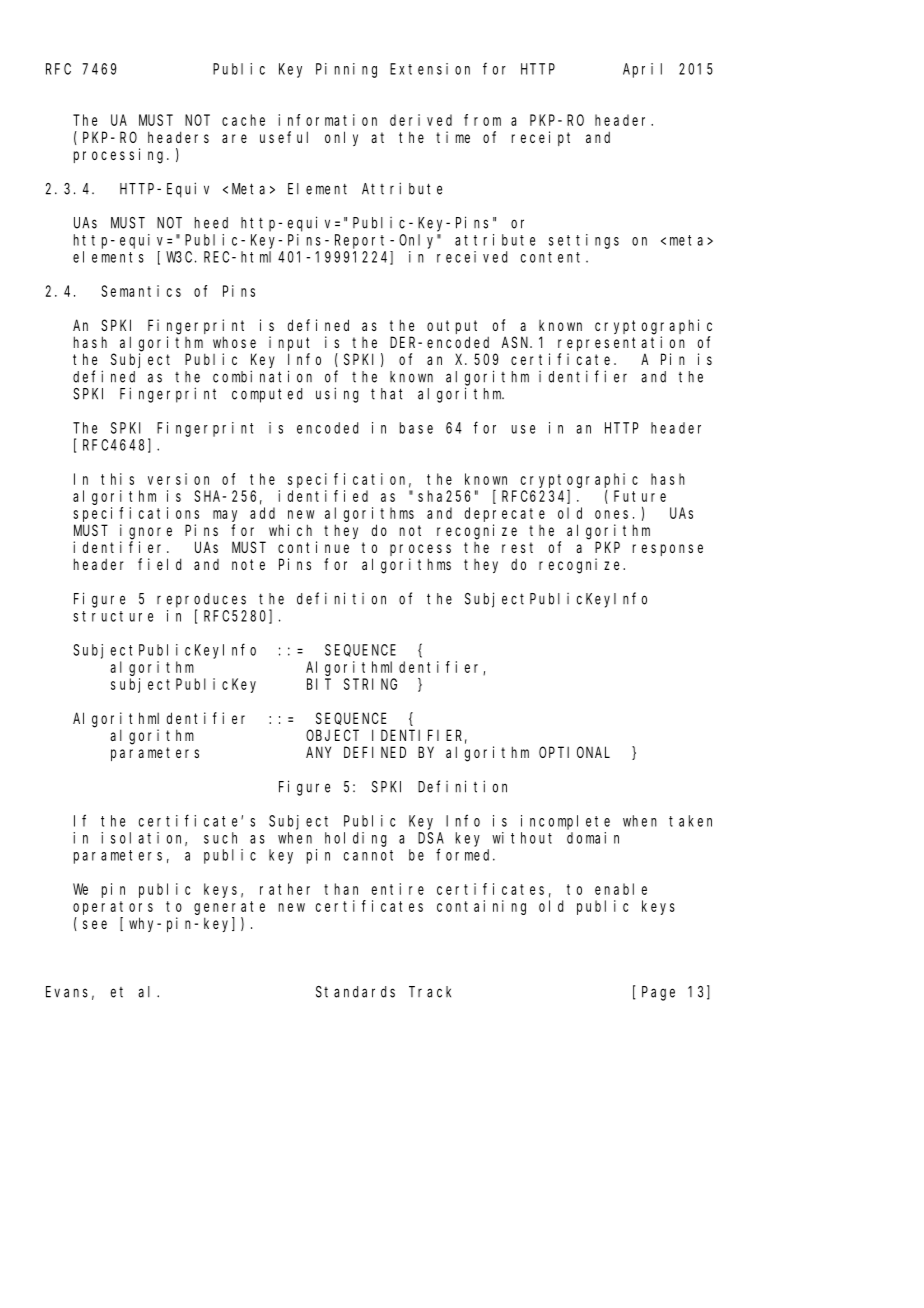 The width and height of the screenshot is (924, 1308). What do you see at coordinates (313, 547) in the screenshot?
I see `continue` at bounding box center [313, 547].
